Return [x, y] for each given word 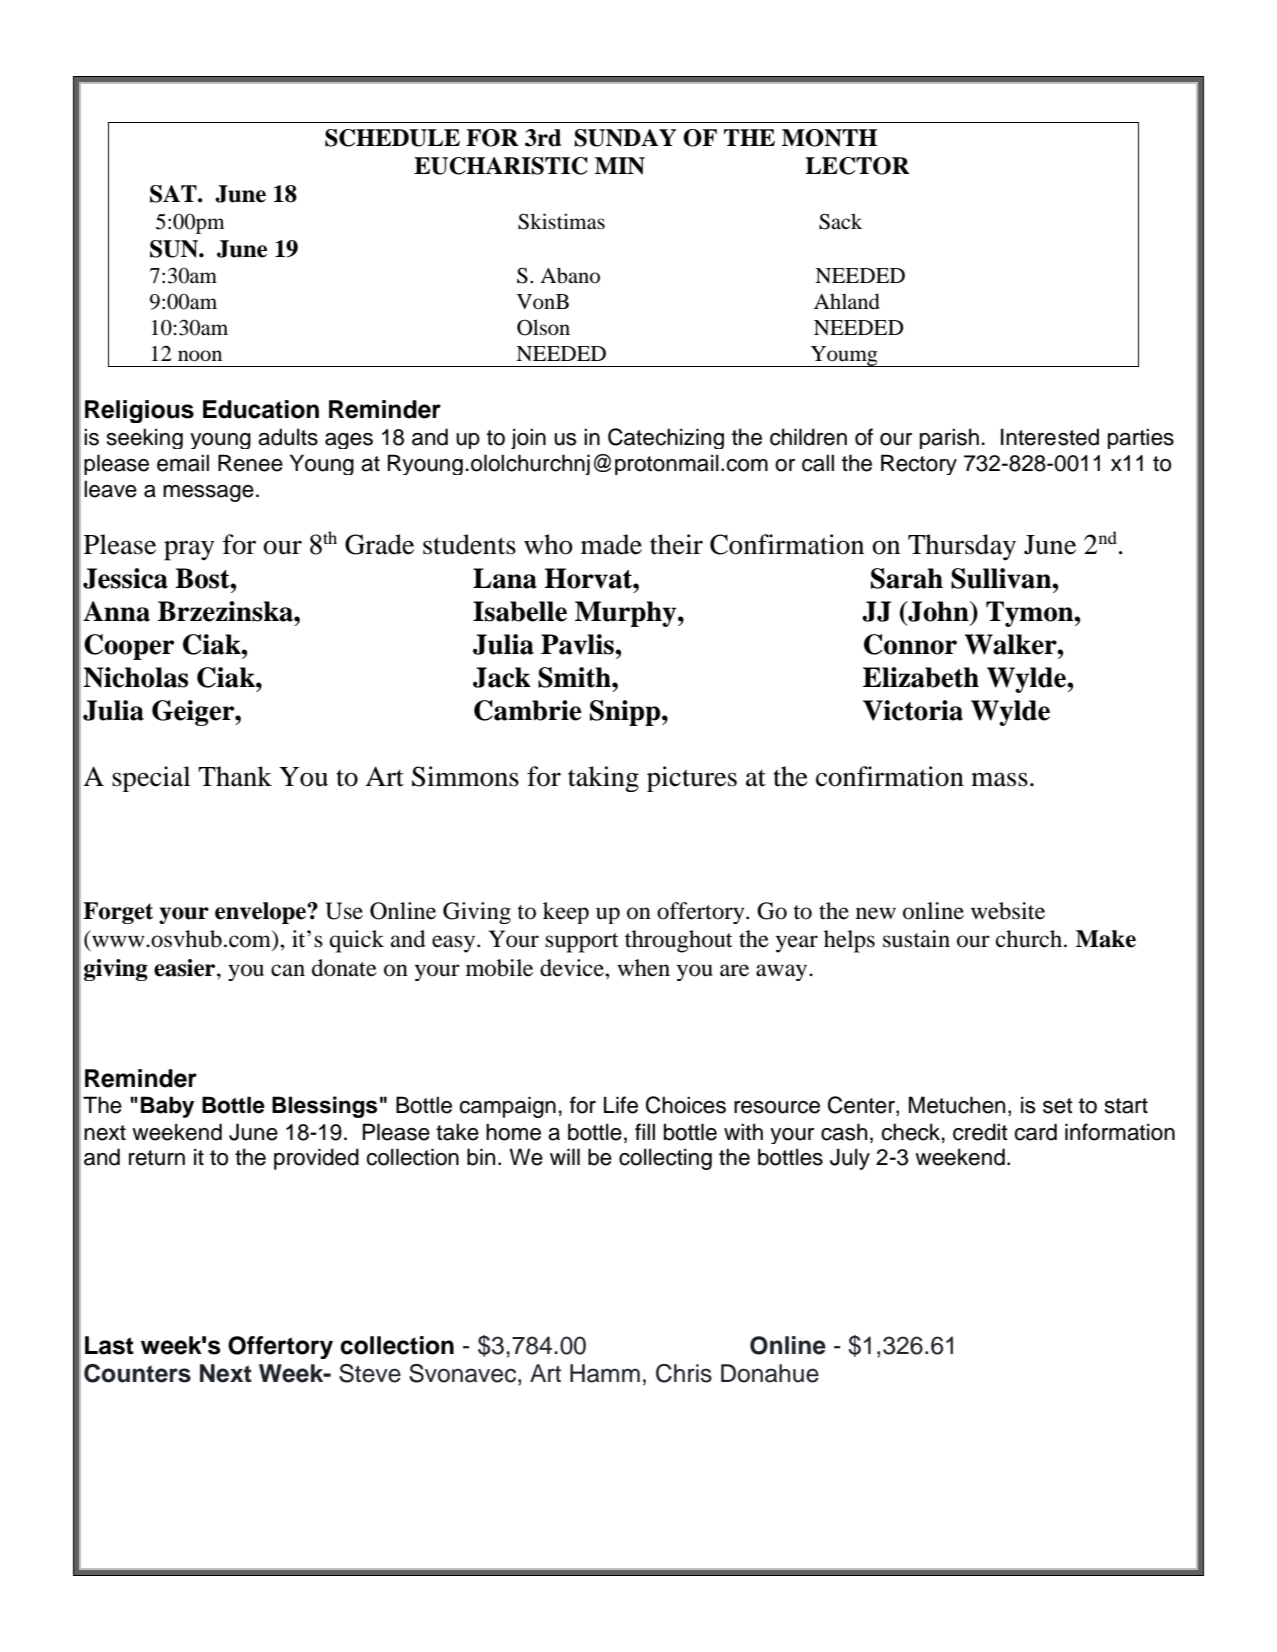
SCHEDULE [392, 138]
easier [186, 968]
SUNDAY [625, 138]
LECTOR [857, 166]
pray [189, 550]
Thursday [962, 547]
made [611, 544]
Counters [137, 1373]
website [1008, 911]
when [643, 968]
